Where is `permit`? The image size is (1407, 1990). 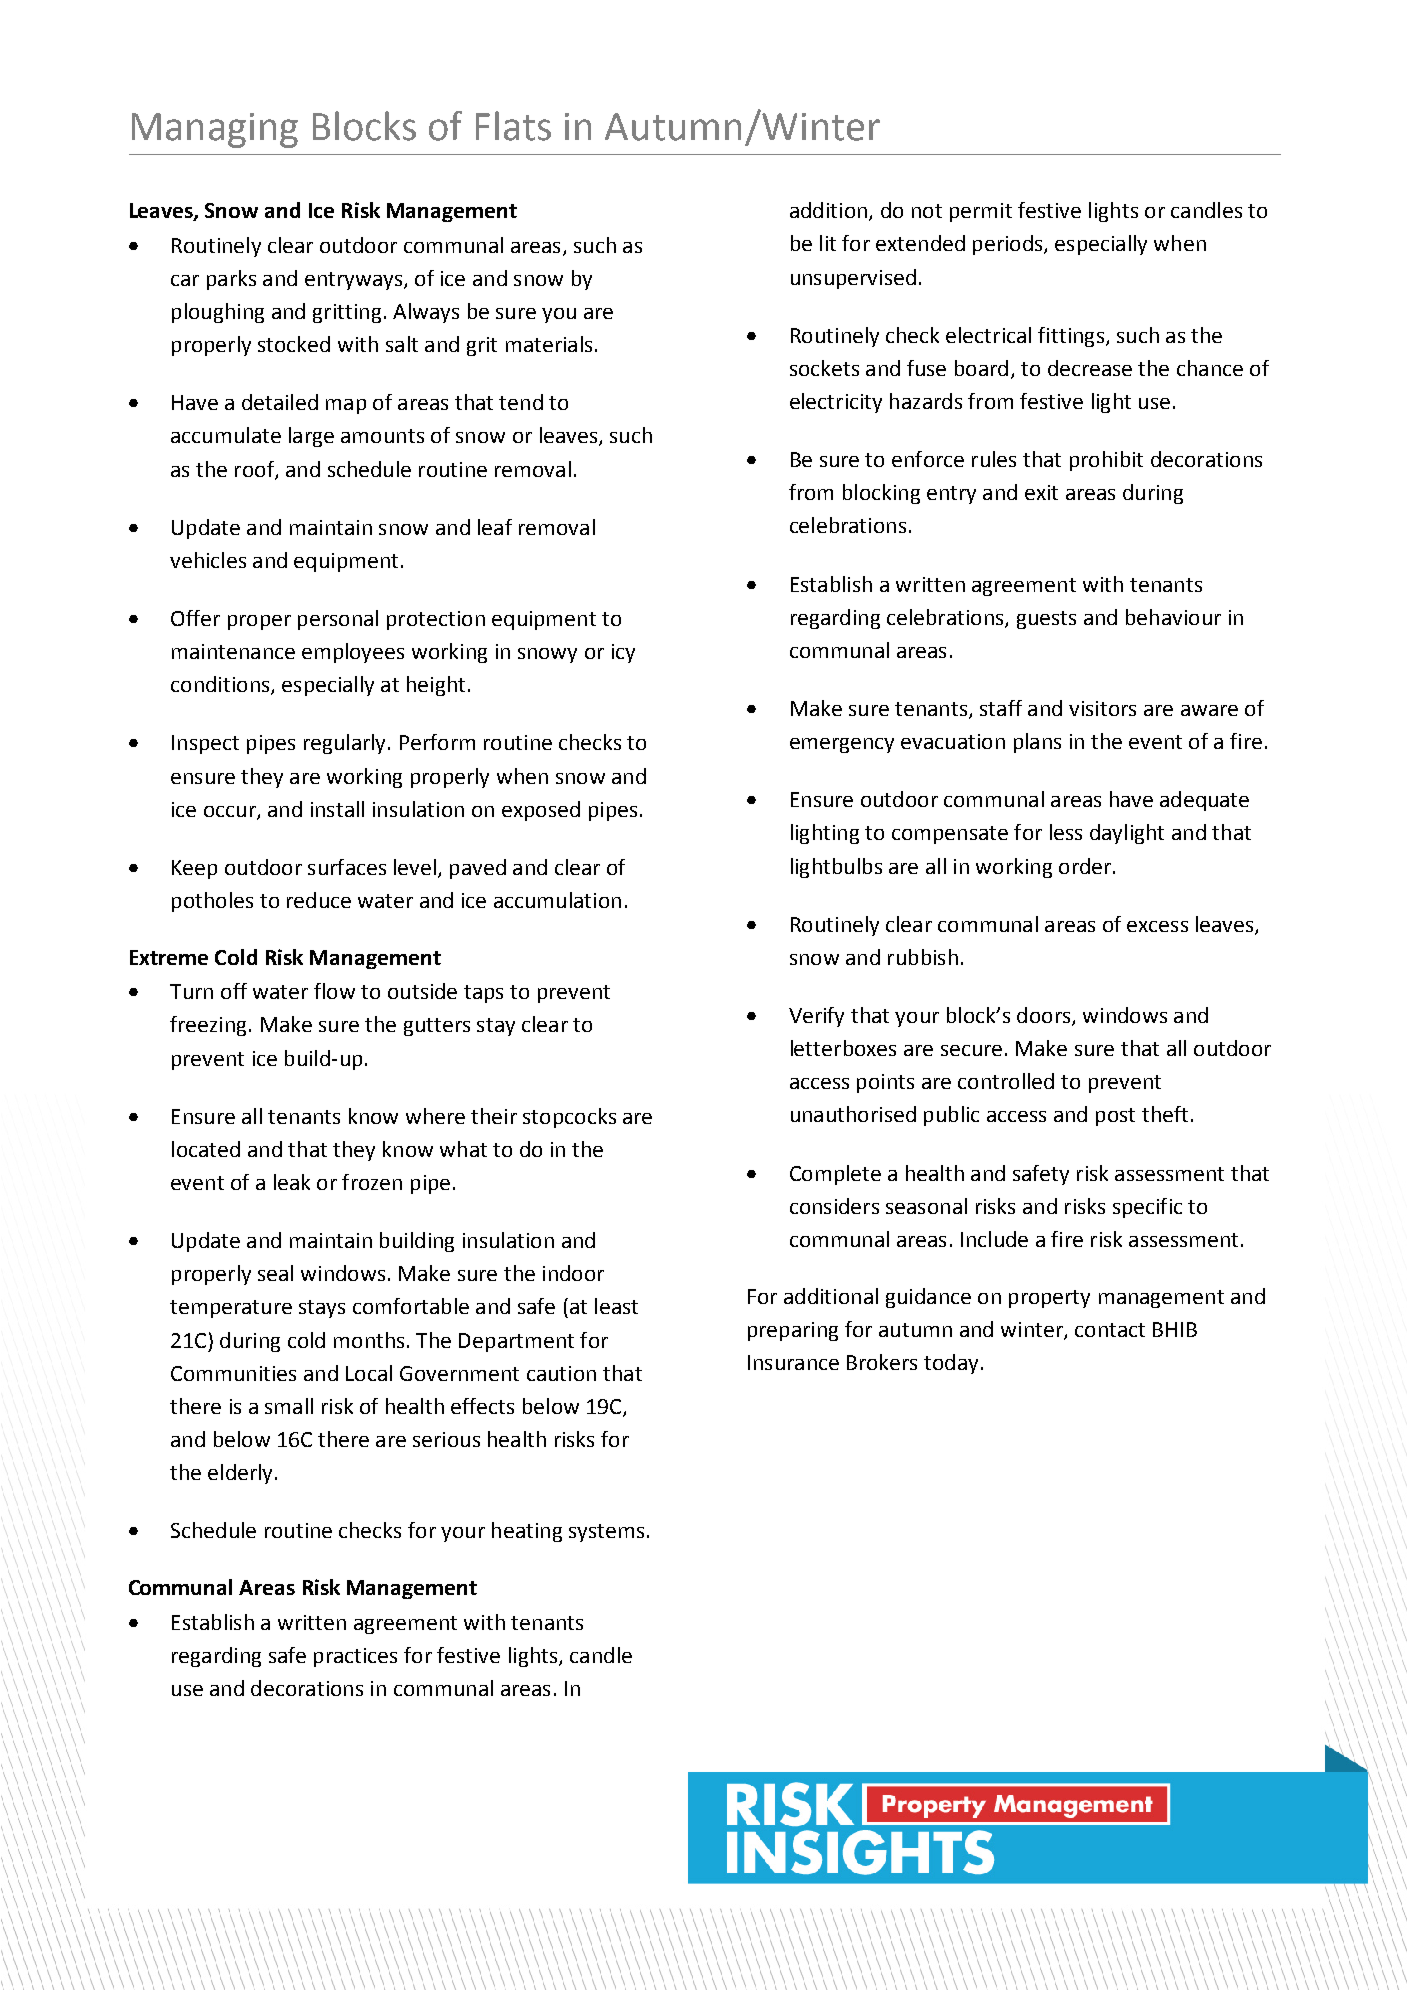
permit is located at coordinates (981, 212).
